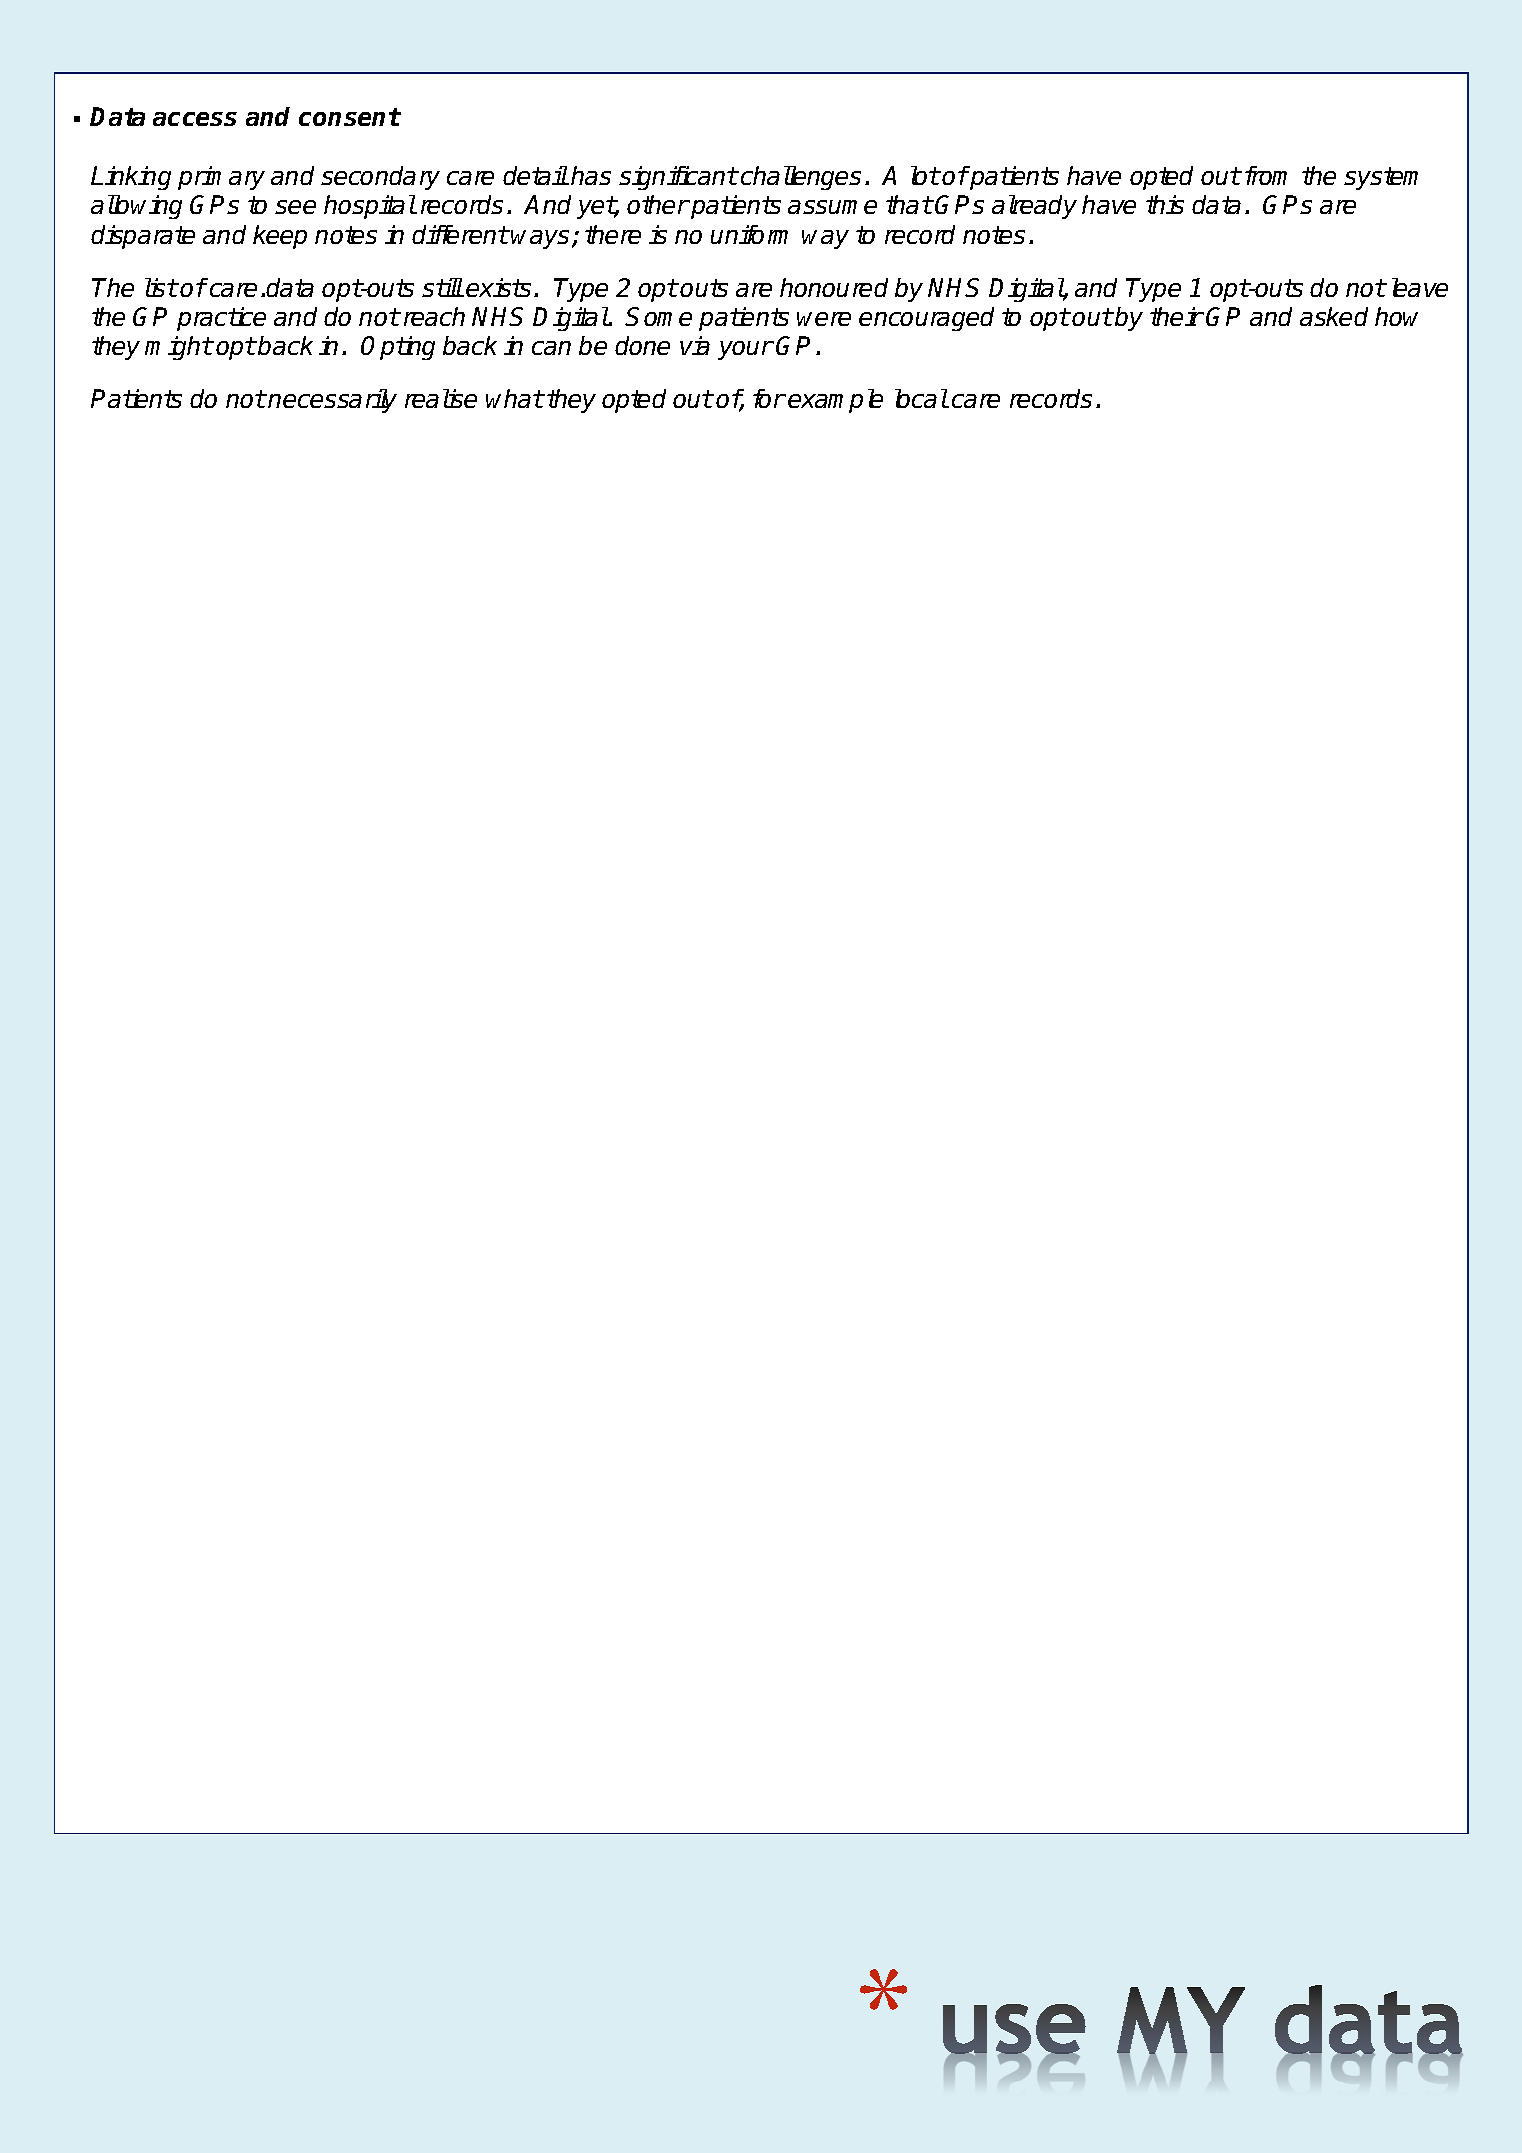 The width and height of the image is (1522, 2153). Describe the element at coordinates (295, 207) in the image. I see `see` at that location.
